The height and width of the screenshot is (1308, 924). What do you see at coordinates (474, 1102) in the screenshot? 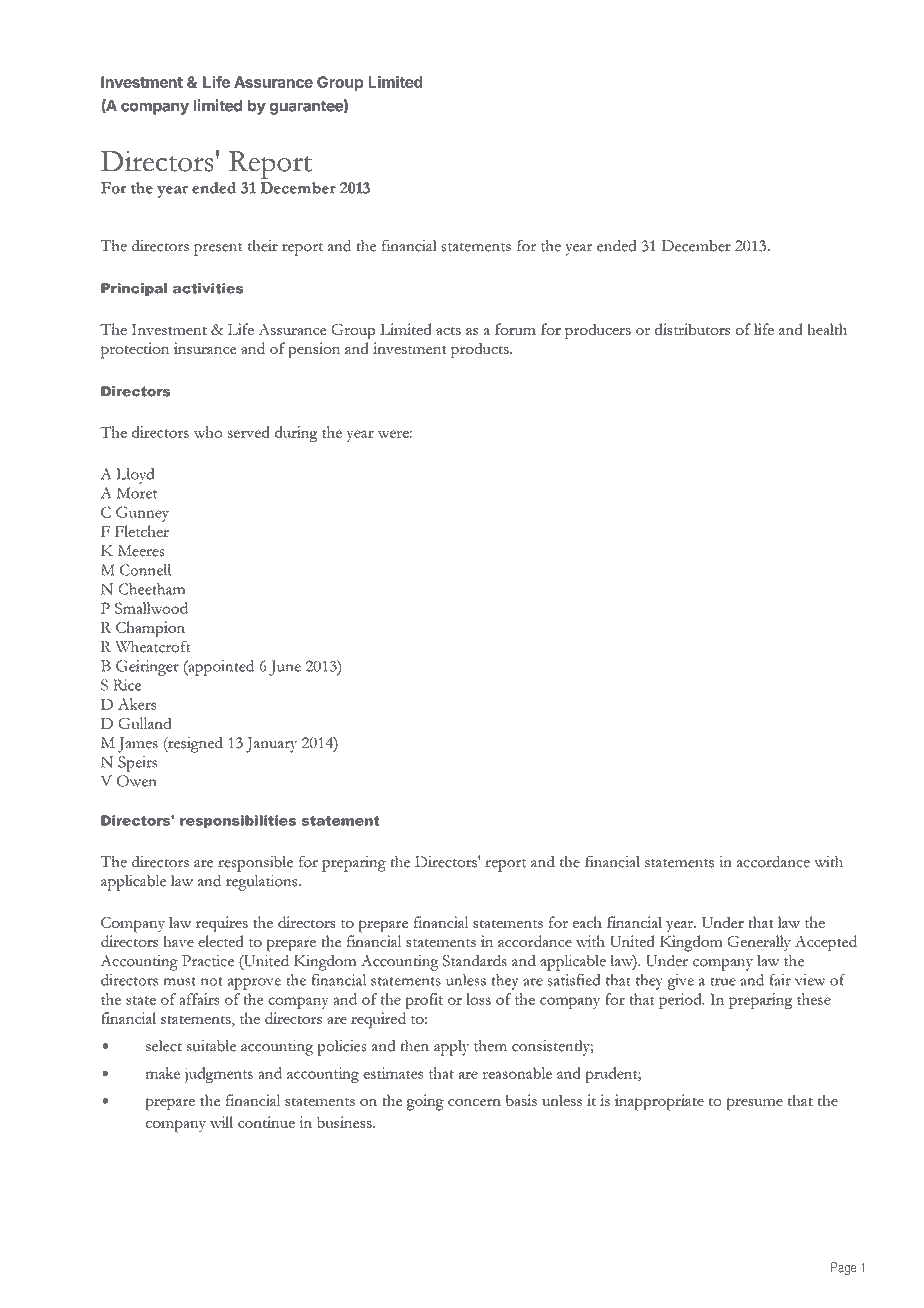
I see `concern` at bounding box center [474, 1102].
